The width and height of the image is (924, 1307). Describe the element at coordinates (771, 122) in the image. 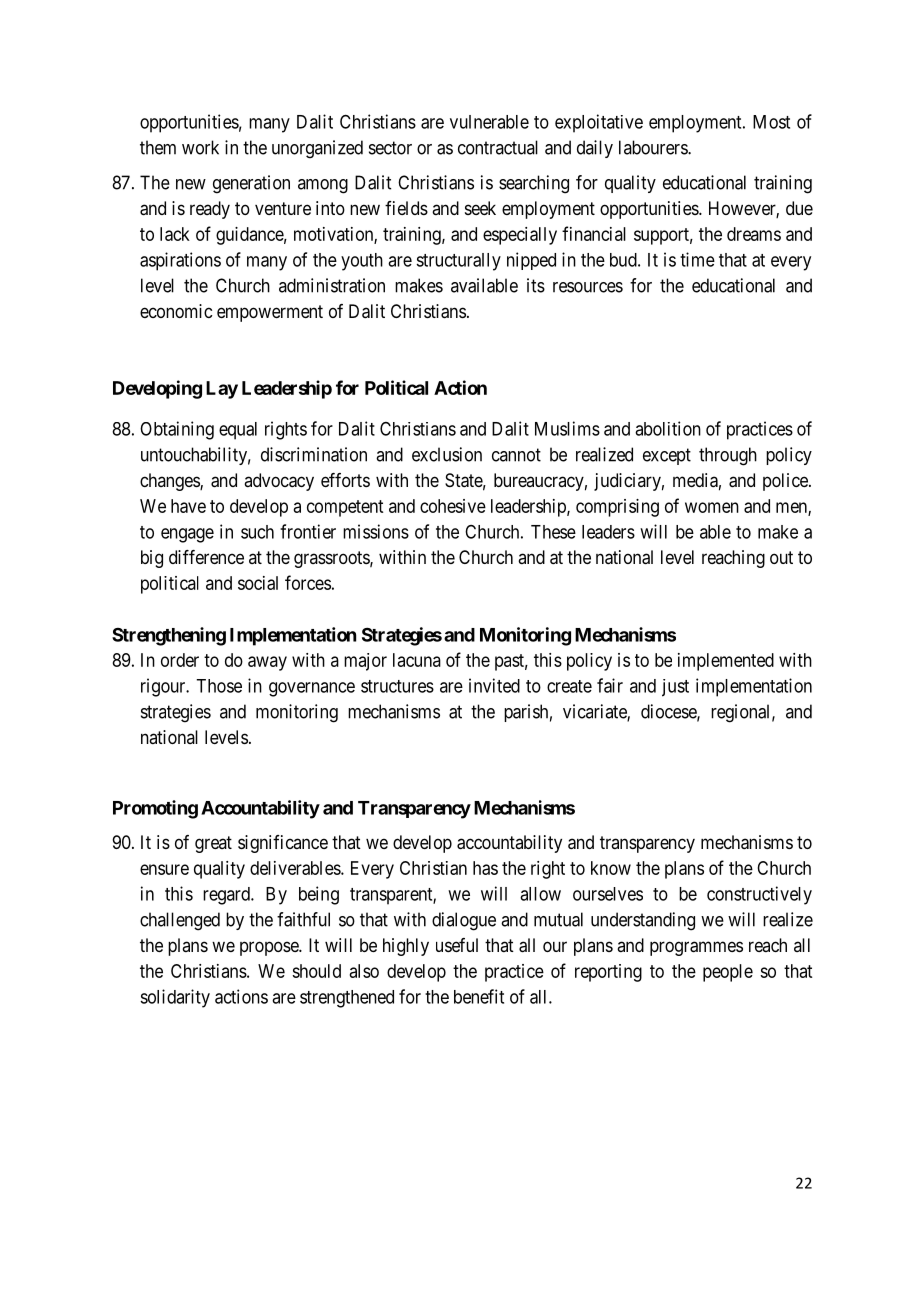

I see `Most` at that location.
